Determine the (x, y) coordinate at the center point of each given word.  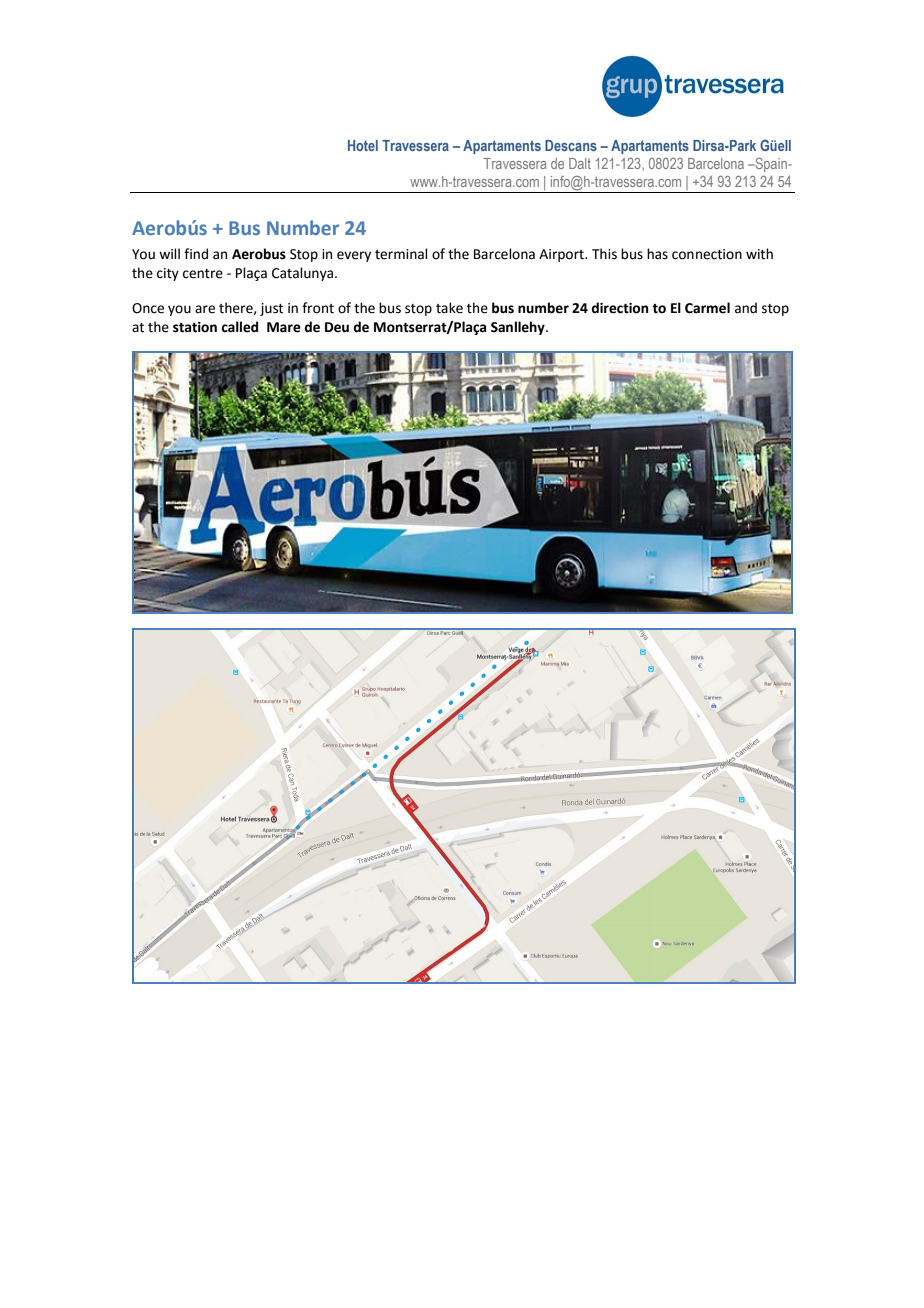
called (239, 327)
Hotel (363, 145)
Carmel (707, 308)
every (354, 256)
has (657, 254)
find (196, 254)
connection (707, 254)
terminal (401, 254)
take (449, 308)
